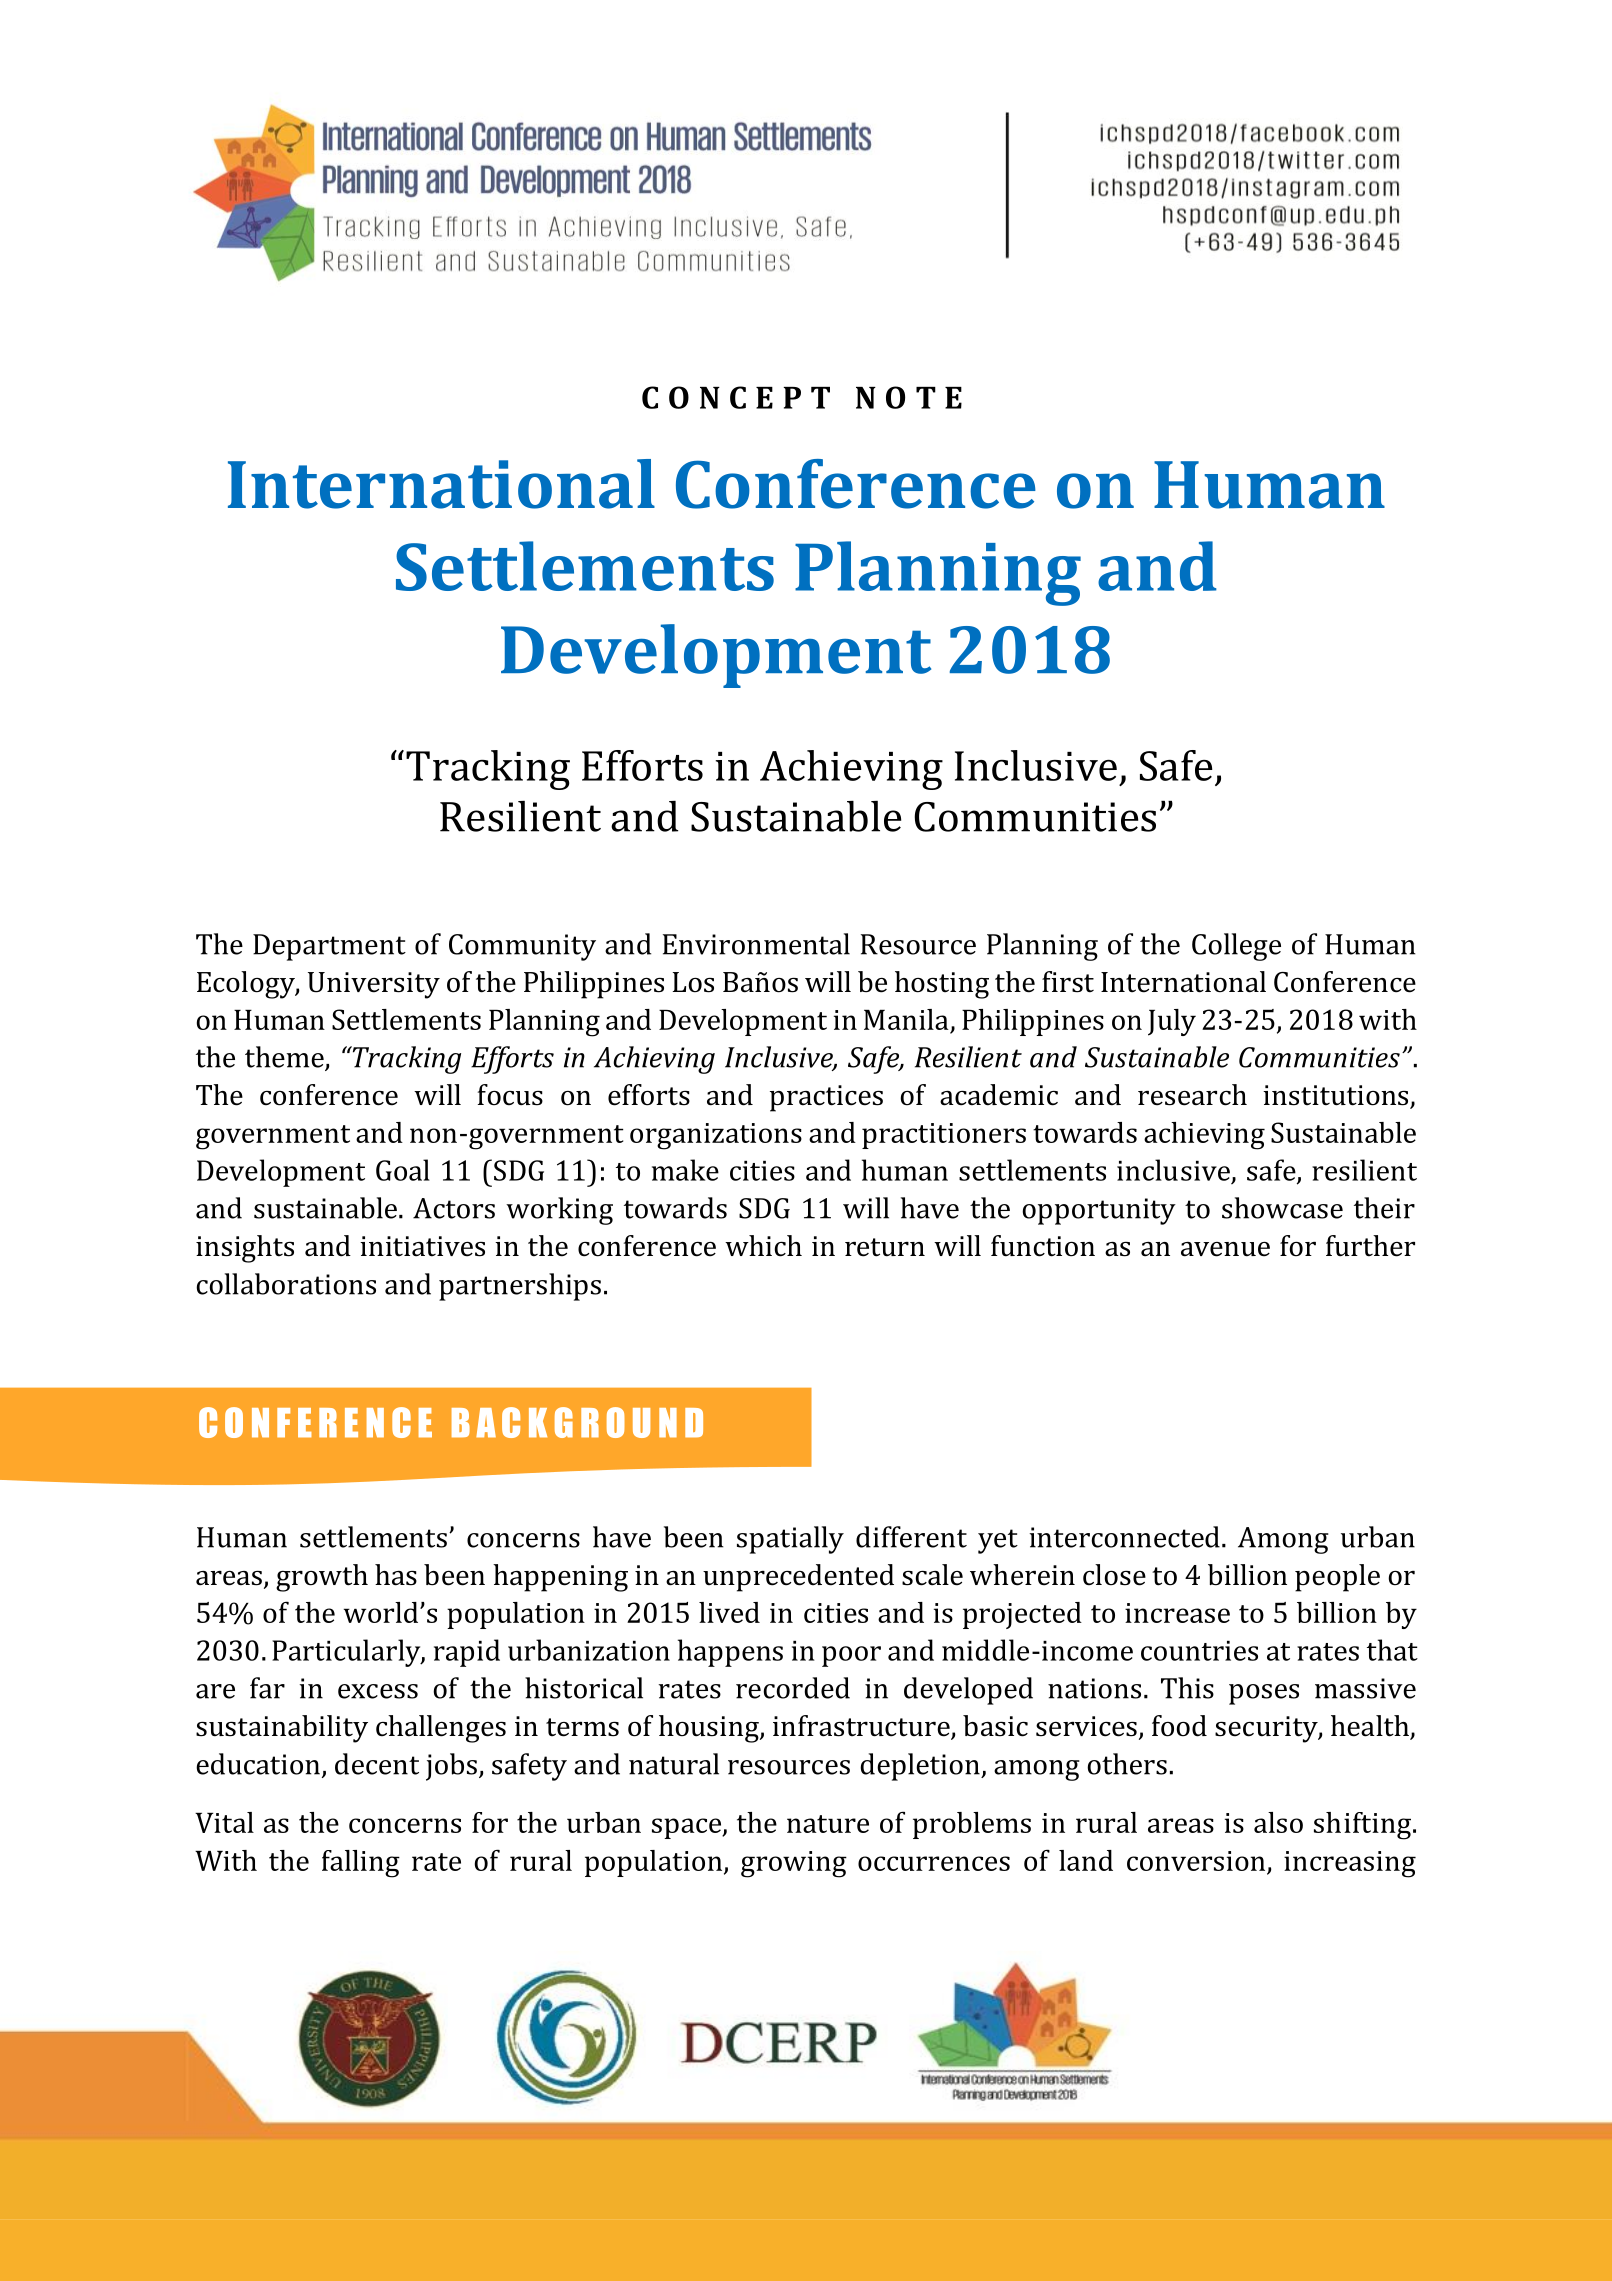  I want to click on avenue, so click(1225, 1249).
